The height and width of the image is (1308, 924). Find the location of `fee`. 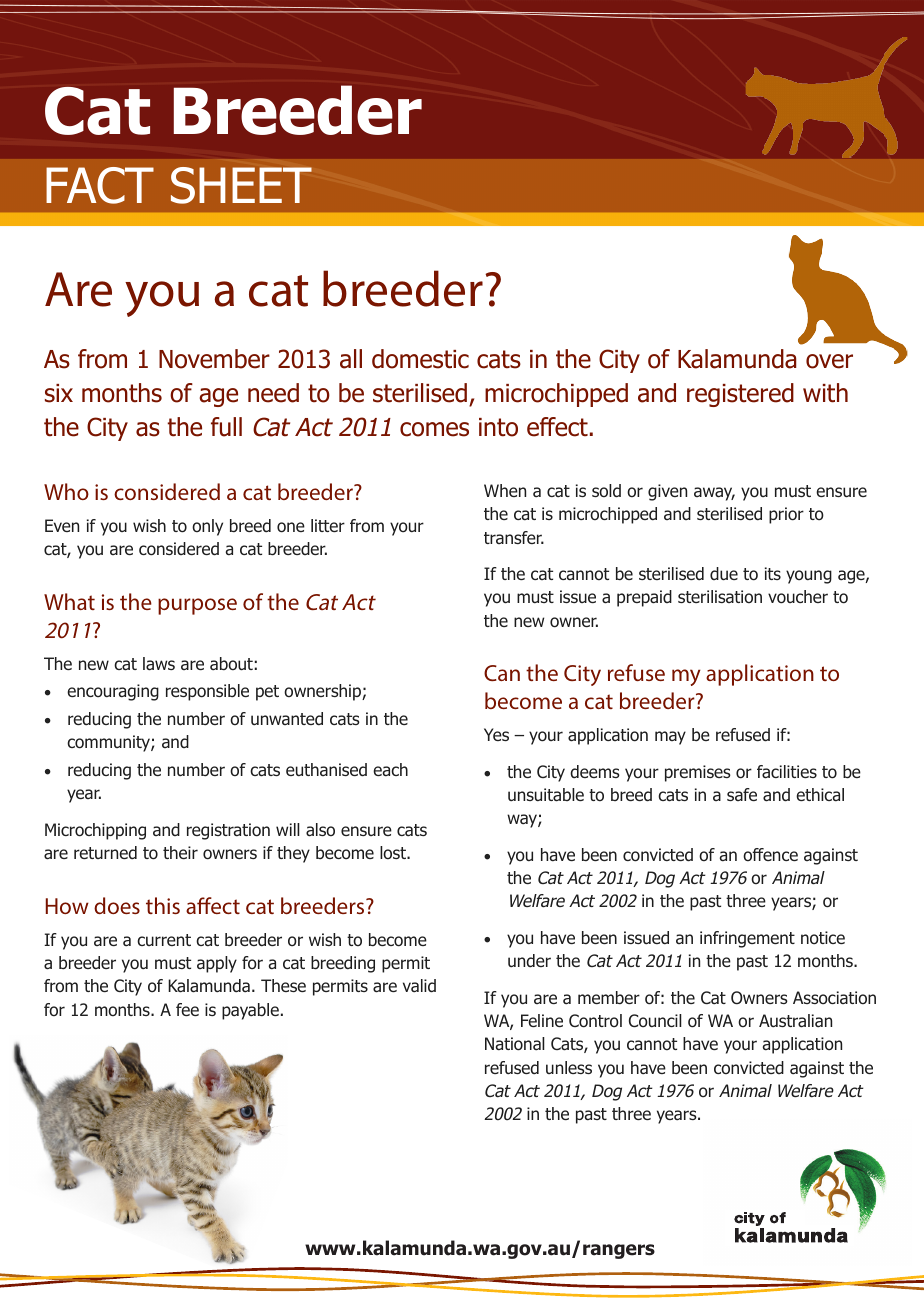

fee is located at coordinates (187, 1009).
